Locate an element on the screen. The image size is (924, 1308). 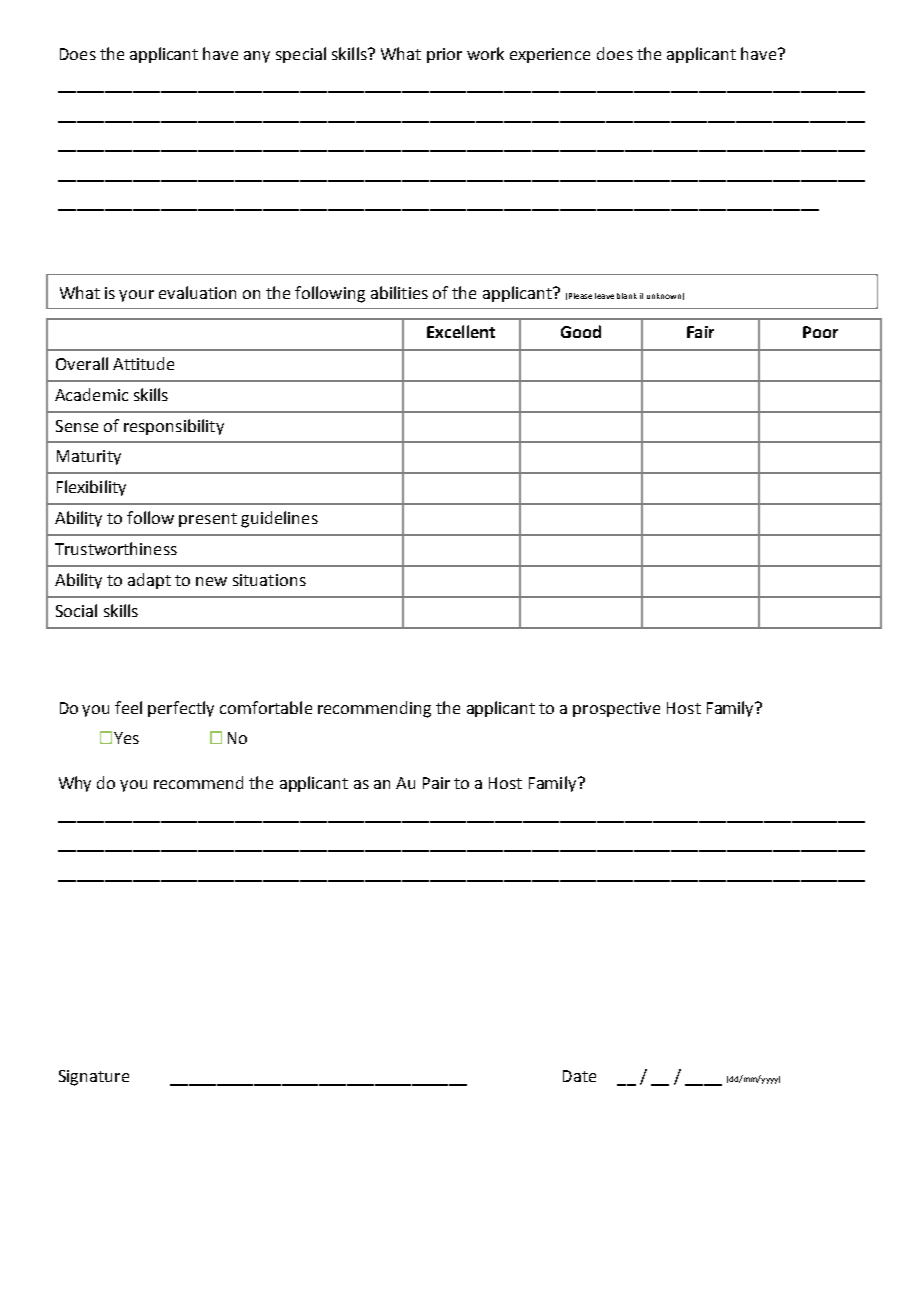
Fair is located at coordinates (700, 332).
